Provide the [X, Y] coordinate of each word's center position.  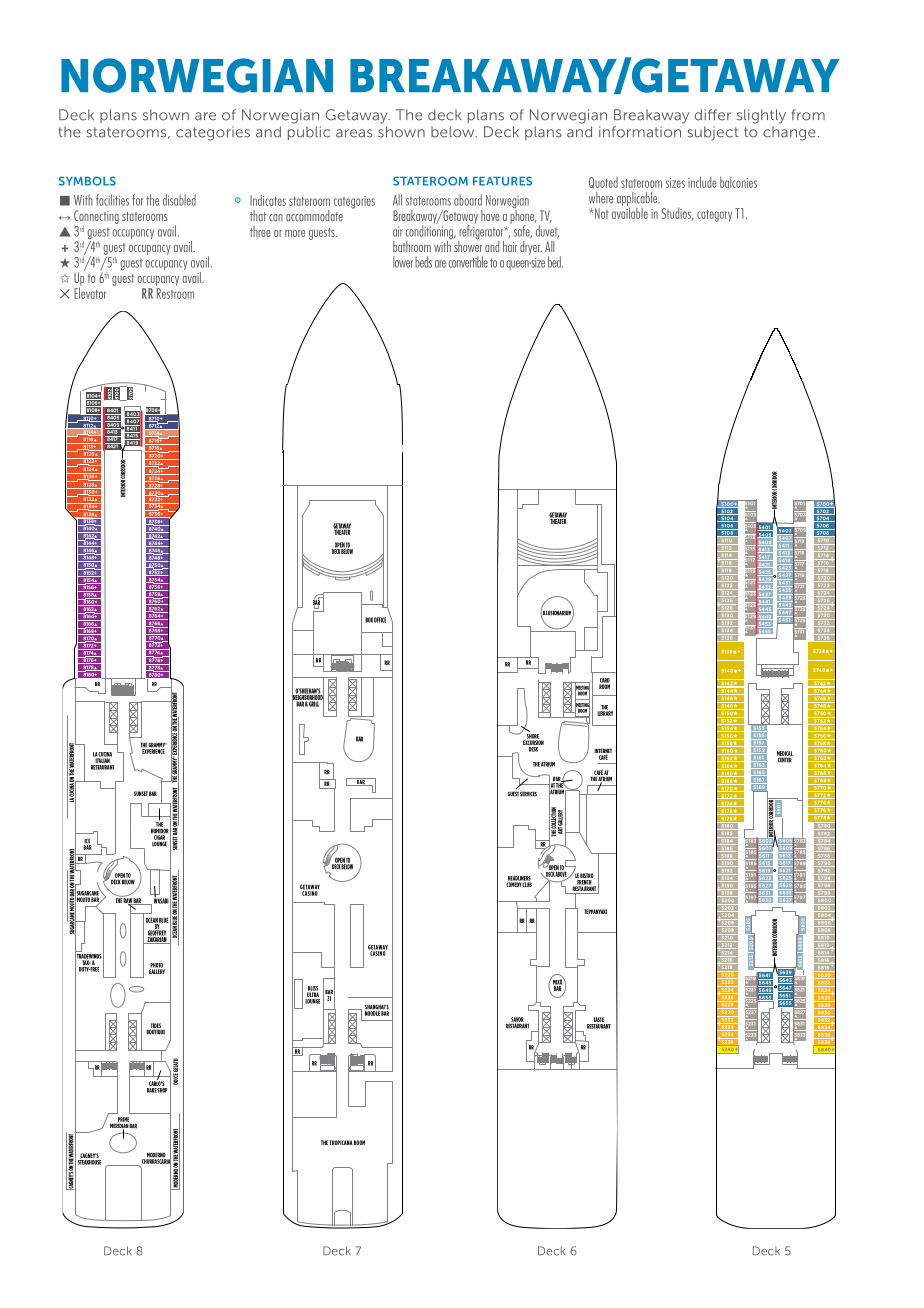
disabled [179, 200]
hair [510, 245]
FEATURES [502, 181]
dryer [531, 246]
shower [467, 245]
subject [713, 133]
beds [423, 262]
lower [403, 262]
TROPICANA [341, 1142]
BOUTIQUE [155, 1031]
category [714, 215]
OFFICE [380, 620]
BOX [369, 620]
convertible [468, 262]
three [260, 231]
